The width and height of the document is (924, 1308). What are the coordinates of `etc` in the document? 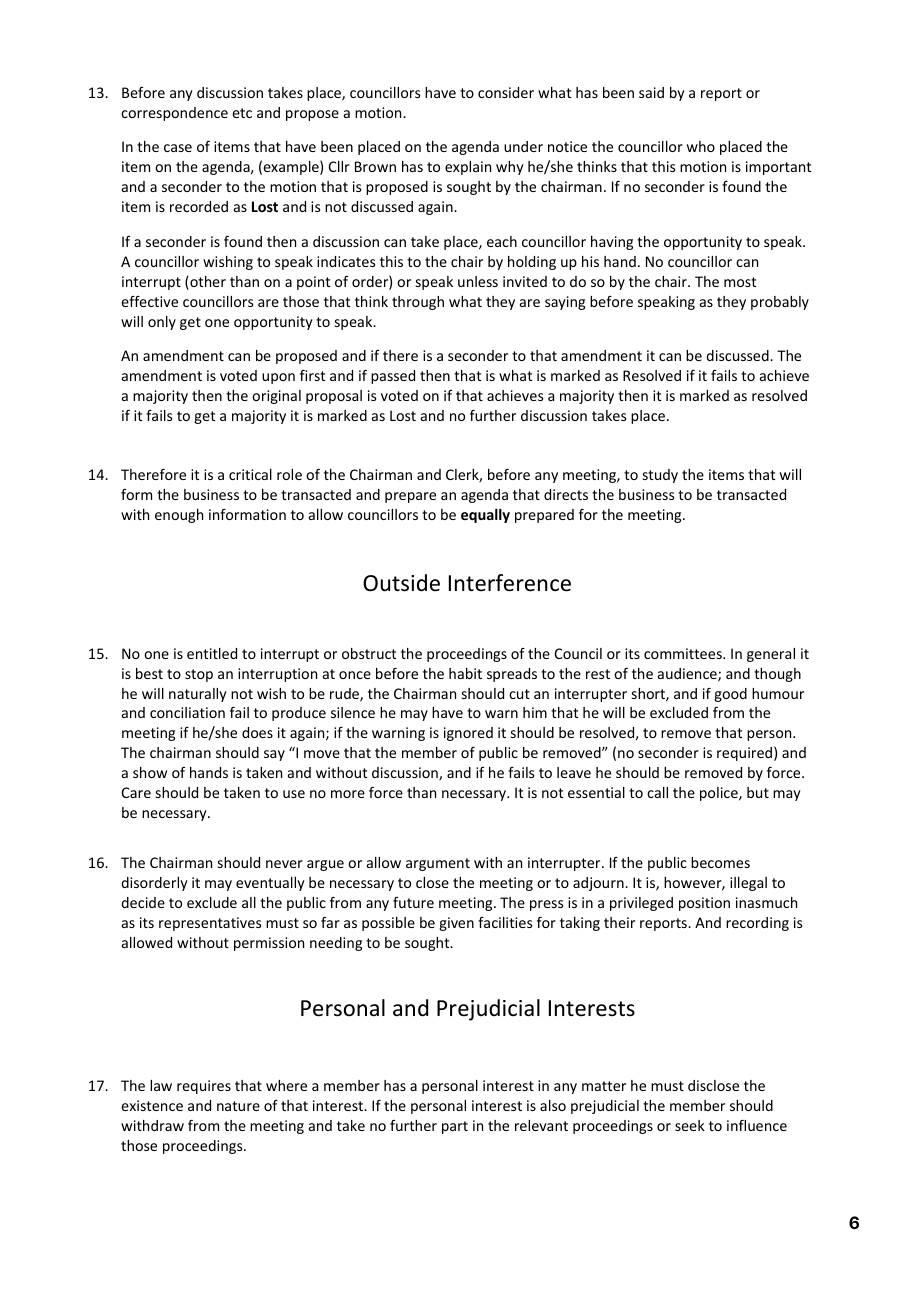 It's located at (242, 113).
